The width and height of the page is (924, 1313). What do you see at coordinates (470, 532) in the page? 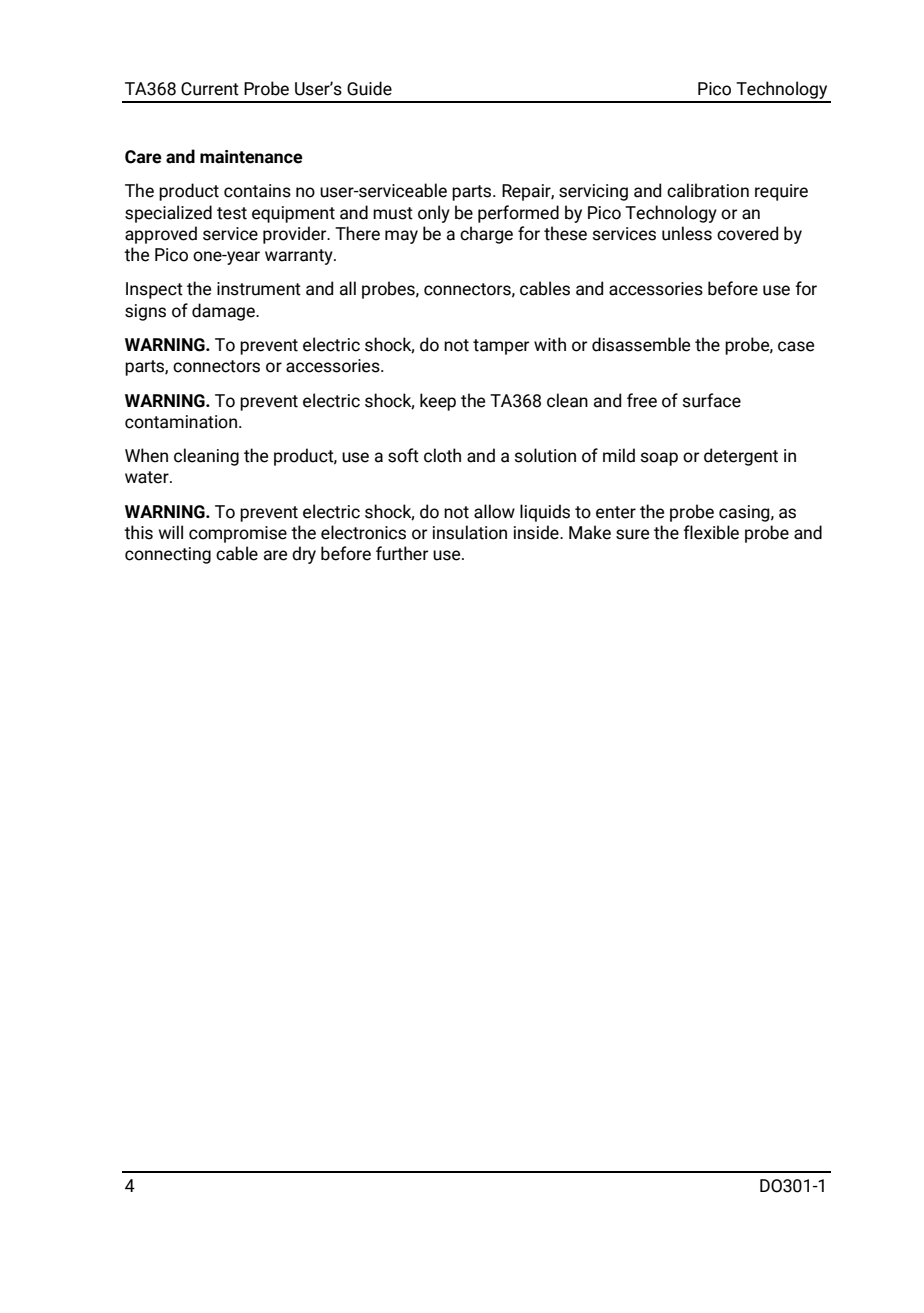
I see `insulation` at bounding box center [470, 532].
